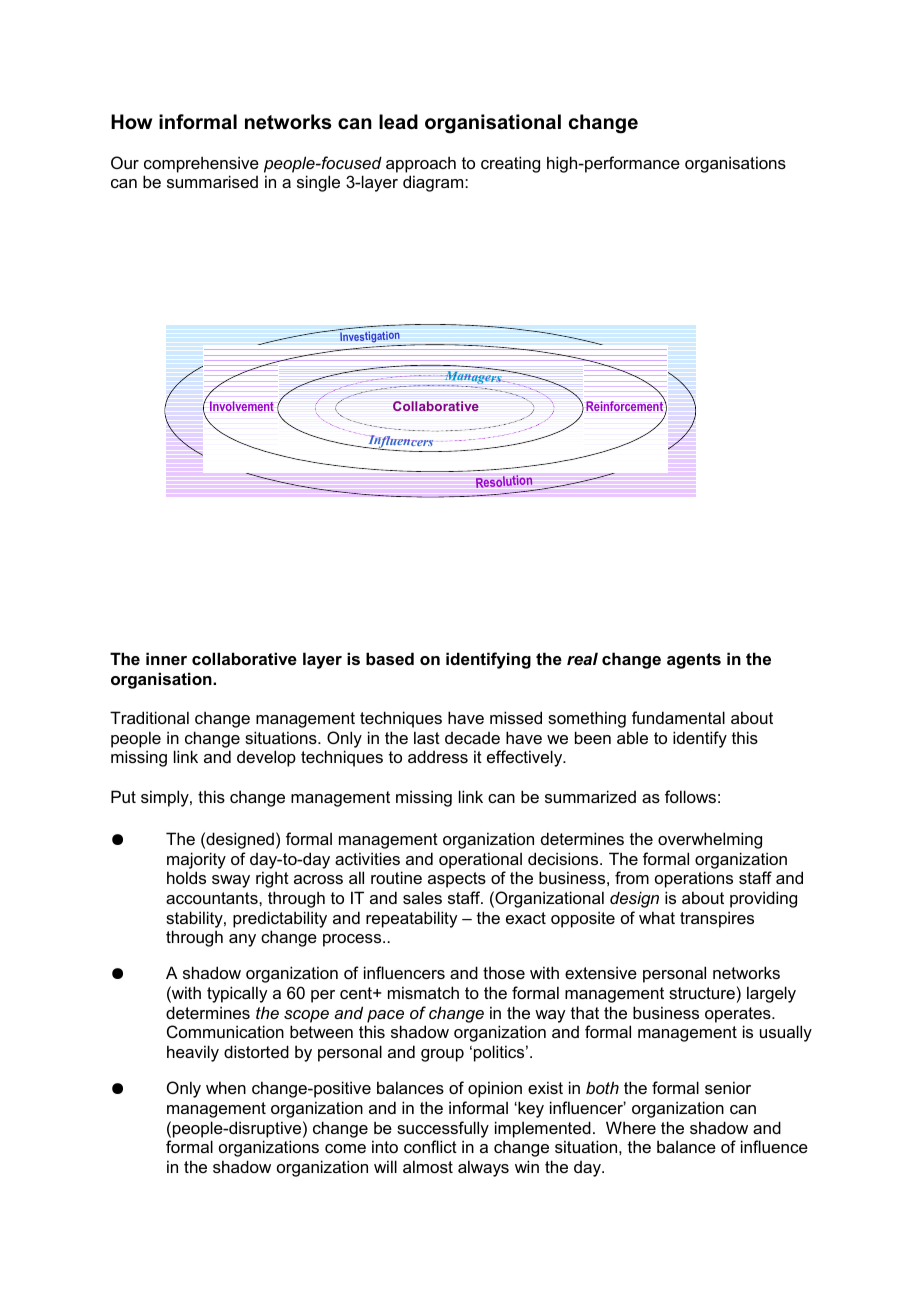 This document has height=1308, width=924. I want to click on comprehensive, so click(201, 164).
